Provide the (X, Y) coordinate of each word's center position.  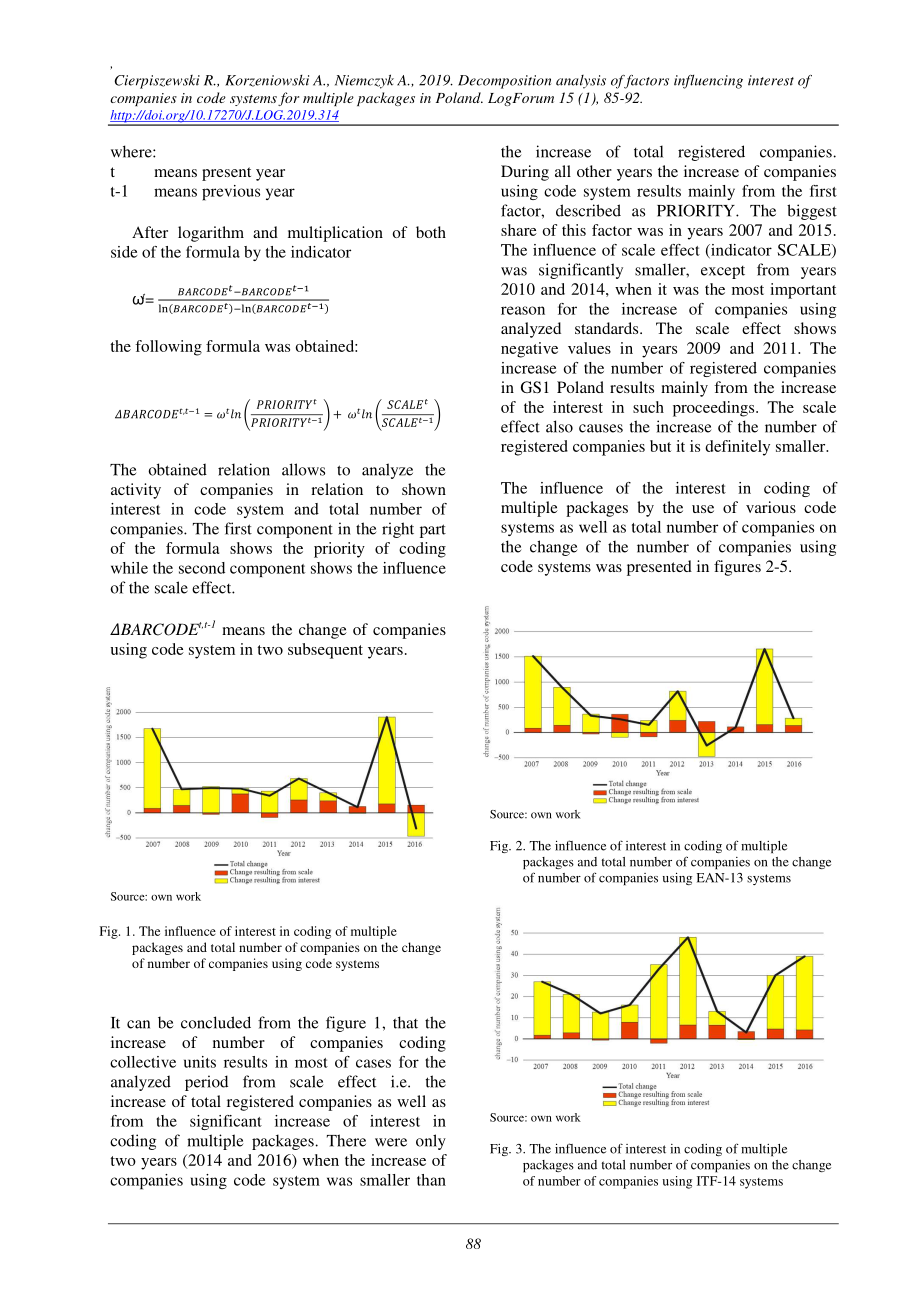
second (202, 568)
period (206, 1083)
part (433, 531)
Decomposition (504, 82)
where (132, 151)
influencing (708, 82)
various (771, 507)
